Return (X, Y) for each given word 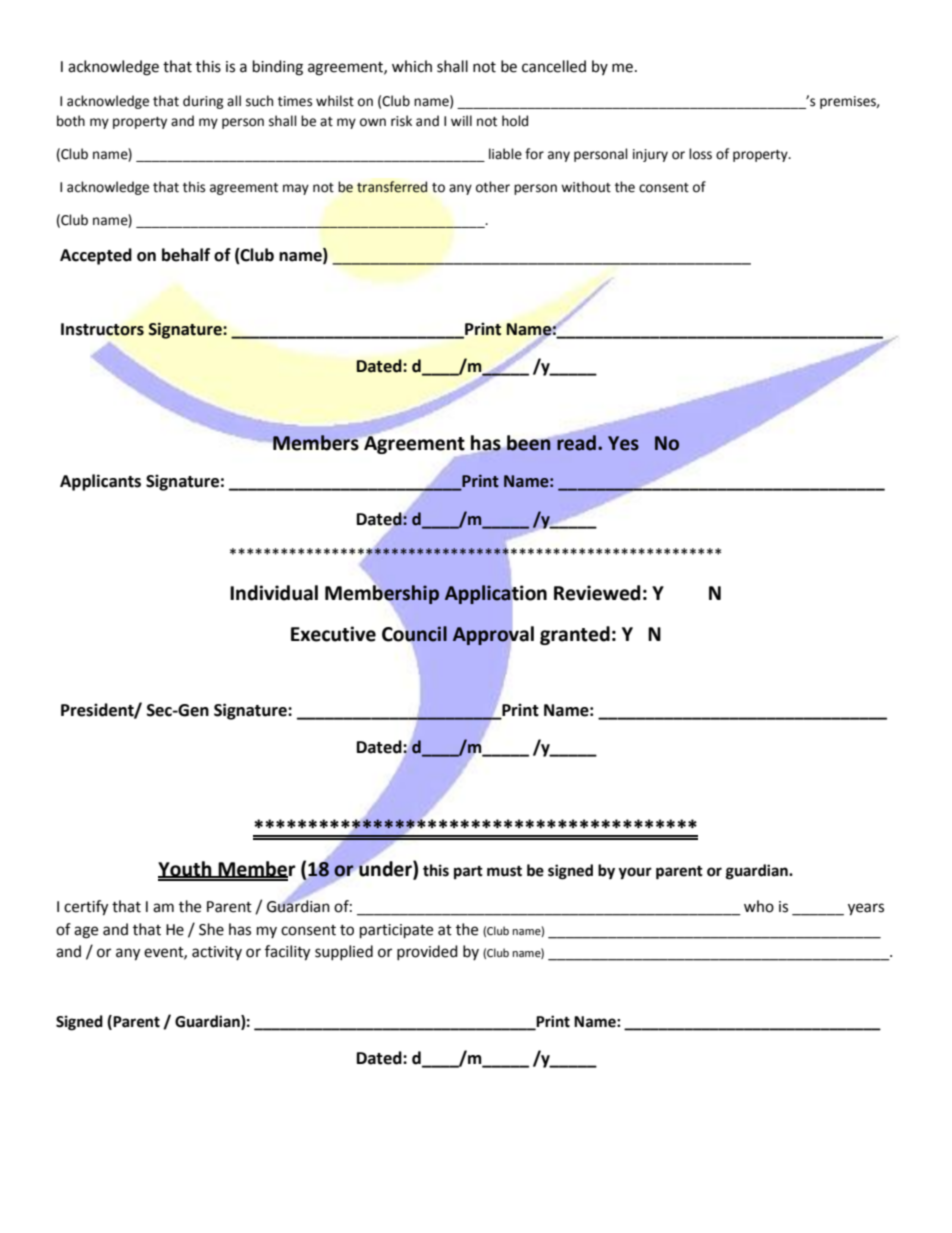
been (529, 443)
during (203, 102)
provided (427, 952)
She (211, 929)
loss (700, 154)
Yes (623, 443)
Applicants (100, 482)
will (461, 120)
